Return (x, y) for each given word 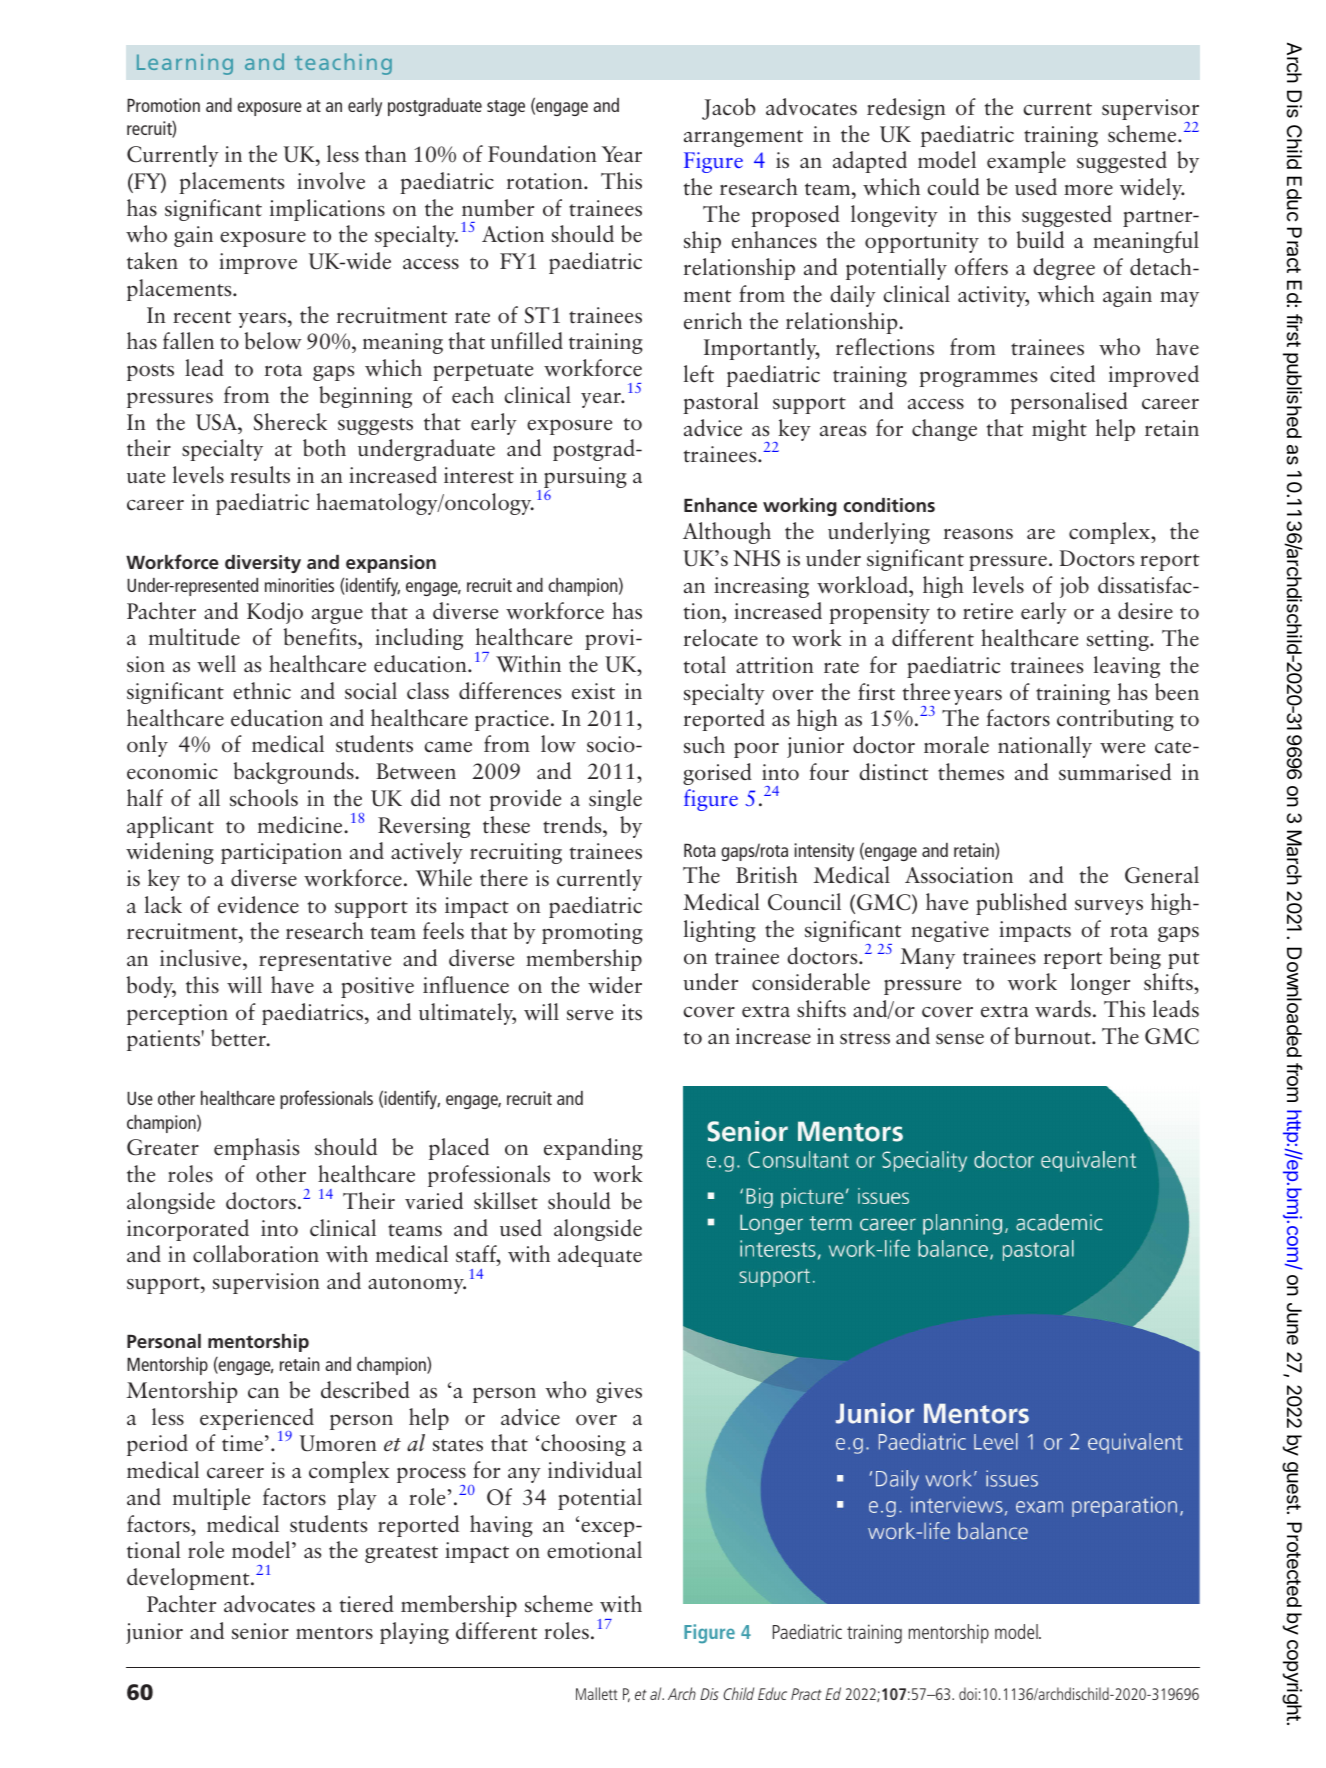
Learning (185, 64)
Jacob (728, 109)
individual (595, 1469)
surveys (1109, 907)
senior (260, 1631)
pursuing (585, 479)
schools (264, 798)
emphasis (256, 1149)
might (1059, 430)
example (1026, 162)
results (260, 475)
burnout (1054, 1036)
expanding (593, 1149)
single (615, 800)
